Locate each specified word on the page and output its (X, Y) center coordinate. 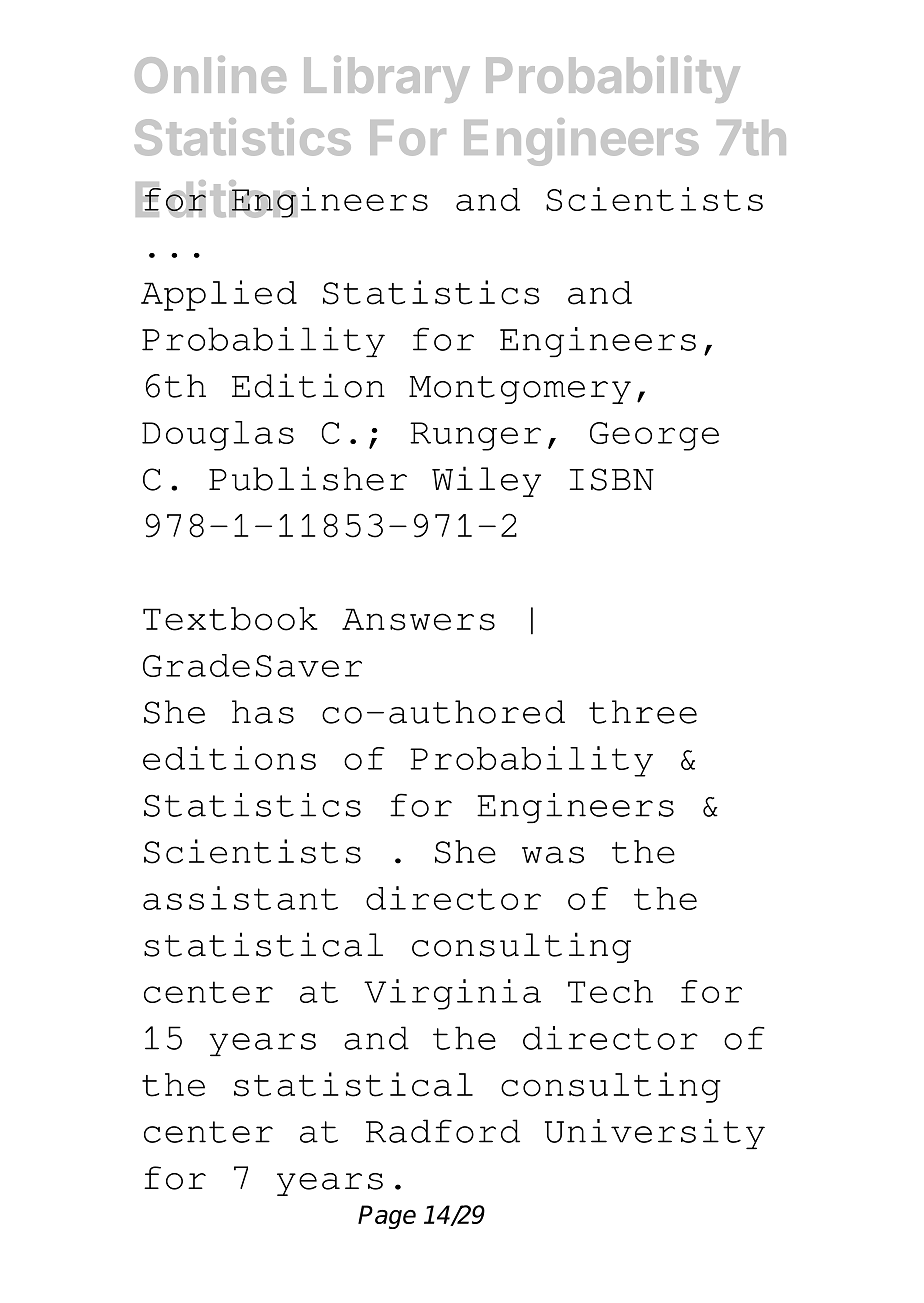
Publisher (308, 478)
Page (387, 1217)
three (643, 712)
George (654, 436)
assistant (240, 898)
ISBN (612, 479)
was (553, 855)
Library (386, 79)
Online (210, 74)
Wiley (486, 481)
